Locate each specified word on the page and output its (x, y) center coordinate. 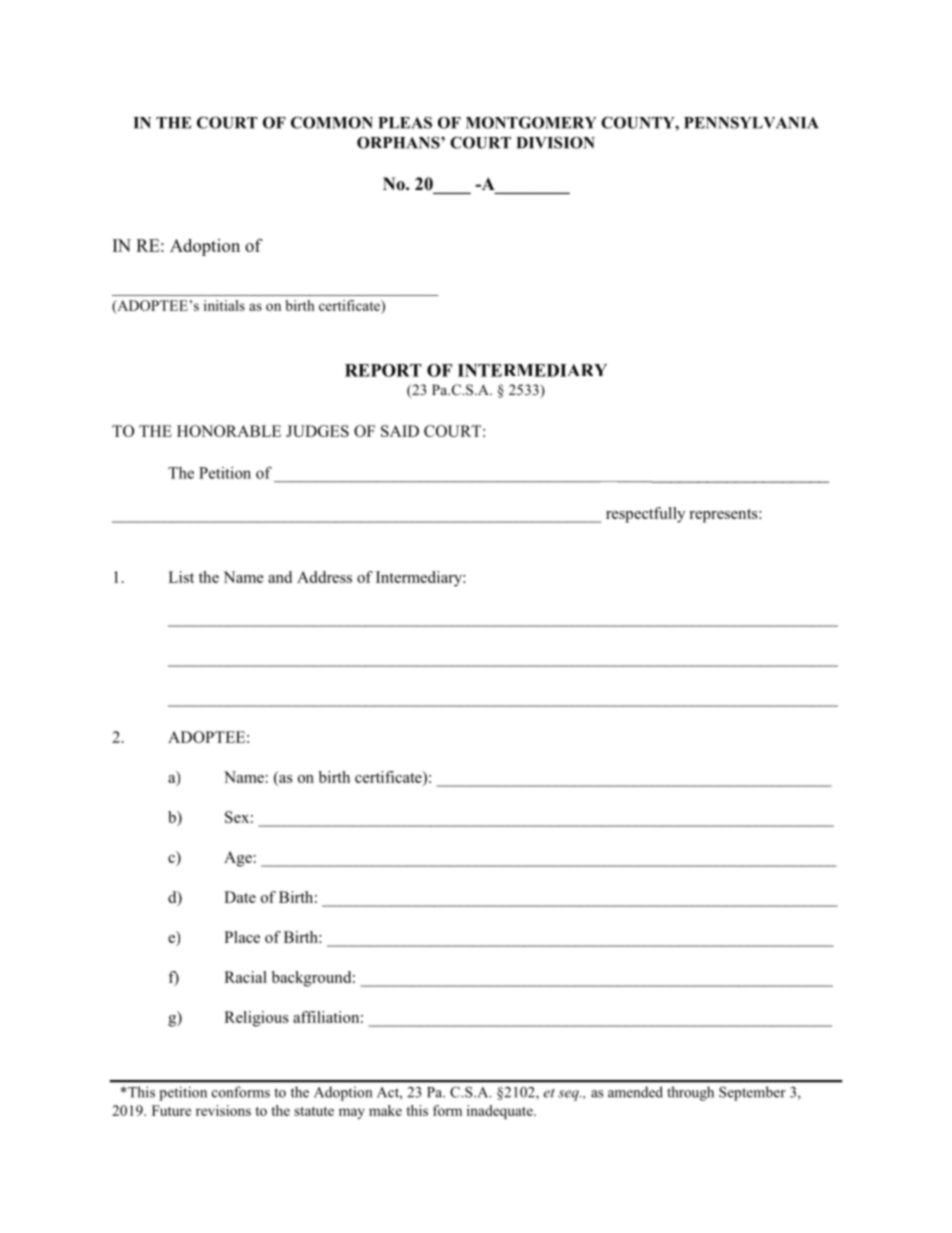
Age (238, 859)
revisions (223, 1110)
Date (240, 897)
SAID (400, 431)
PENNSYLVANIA (751, 122)
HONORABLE (229, 431)
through (690, 1093)
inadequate (501, 1112)
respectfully (645, 515)
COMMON (332, 122)
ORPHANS (399, 142)
